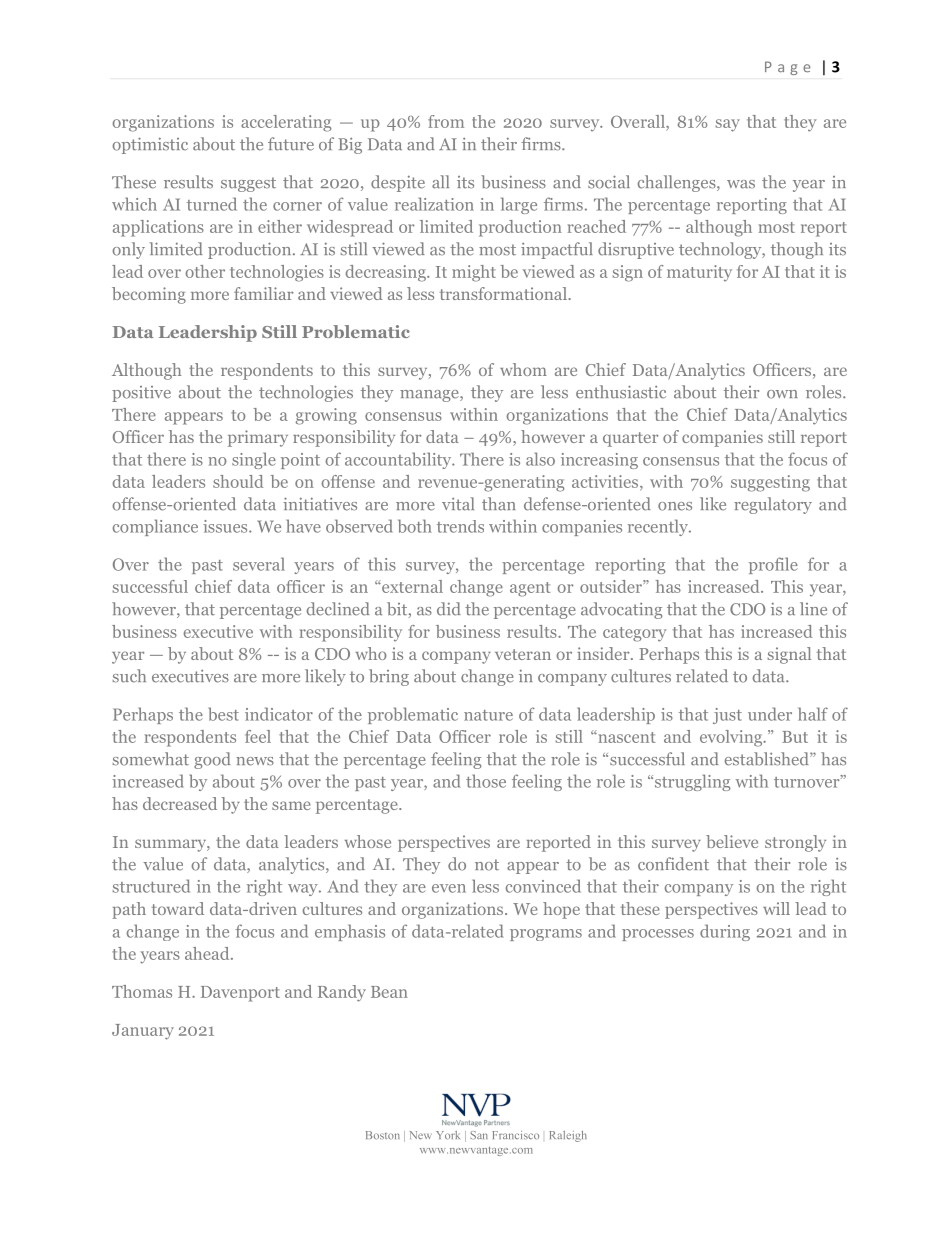 Image resolution: width=952 pixels, height=1233 pixels. I want to click on January, so click(143, 1032).
